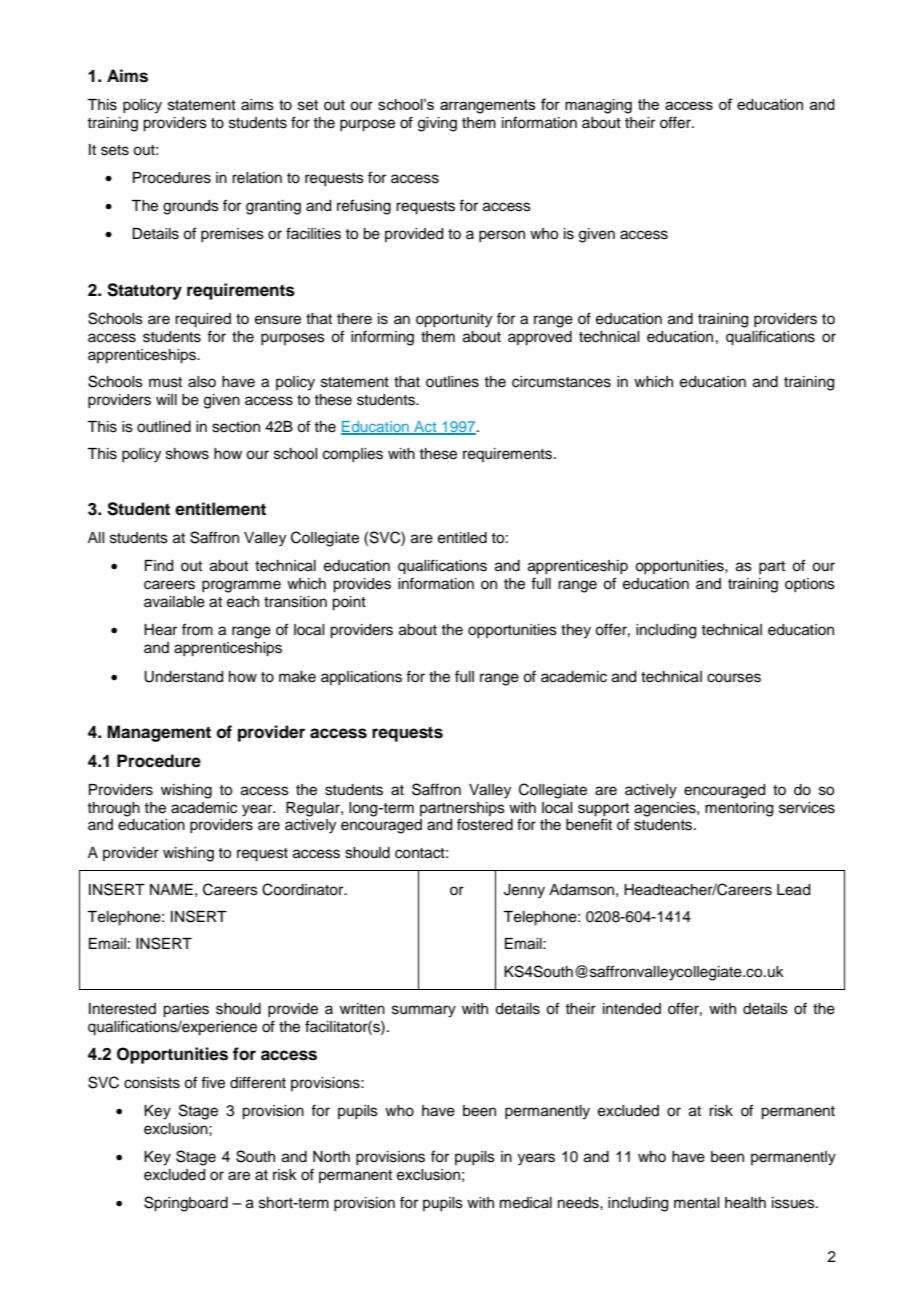 The width and height of the document is (924, 1309). I want to click on circumstances, so click(561, 382).
